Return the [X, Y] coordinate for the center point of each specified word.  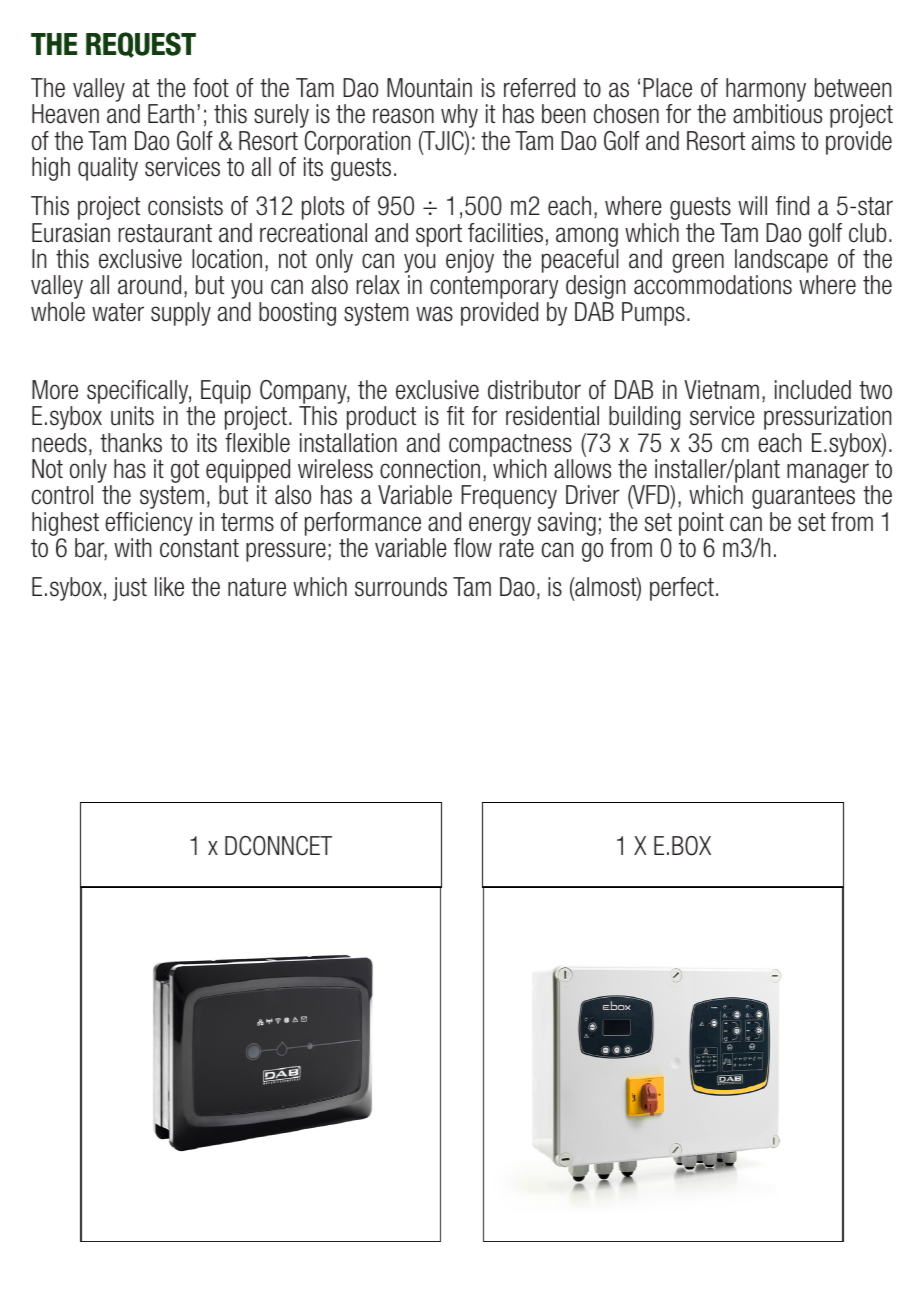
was [434, 314]
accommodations [713, 285]
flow [473, 548]
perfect [682, 589]
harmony [766, 91]
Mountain [429, 88]
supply [181, 314]
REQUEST [141, 45]
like [169, 587]
